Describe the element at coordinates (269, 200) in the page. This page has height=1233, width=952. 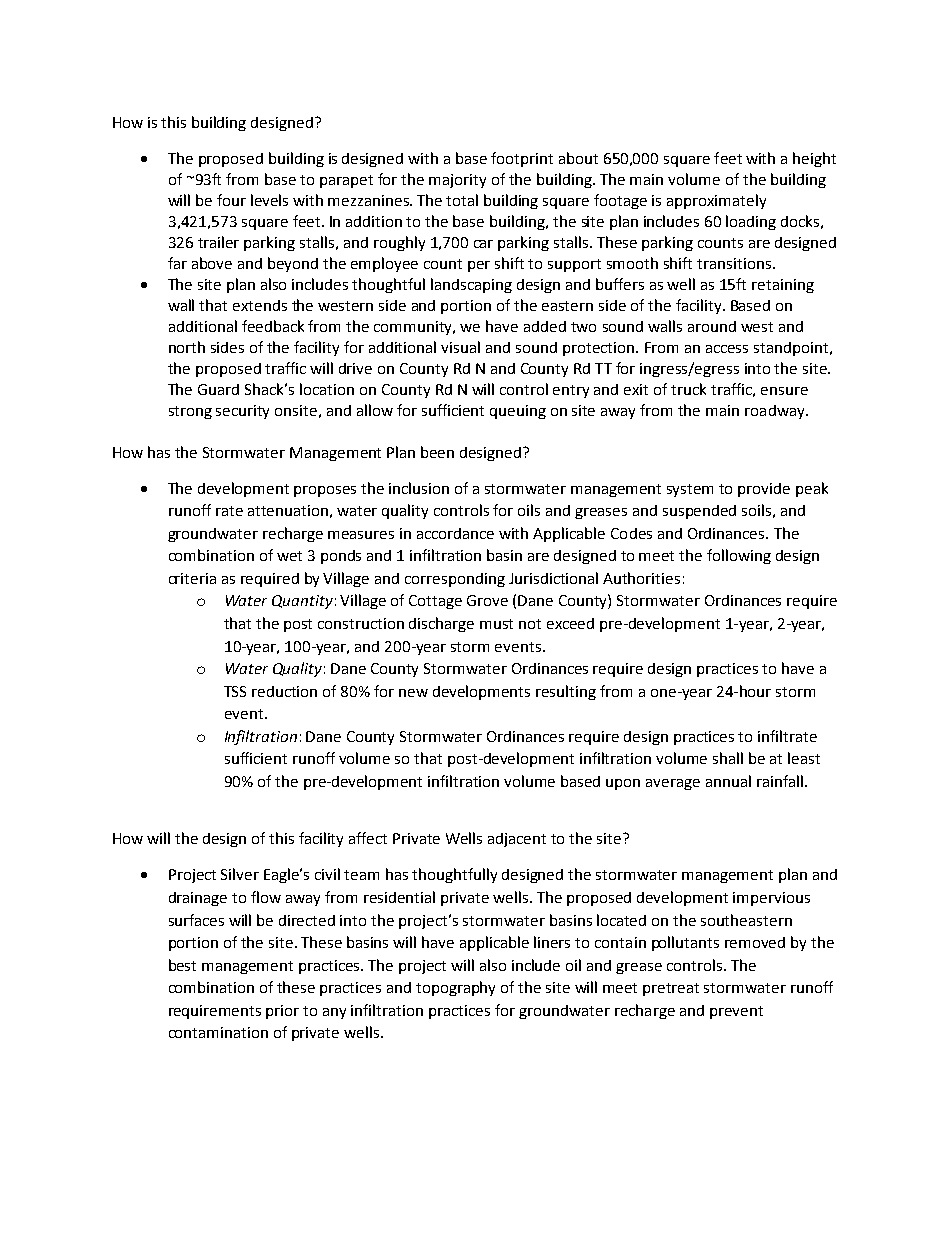
I see `levels` at that location.
